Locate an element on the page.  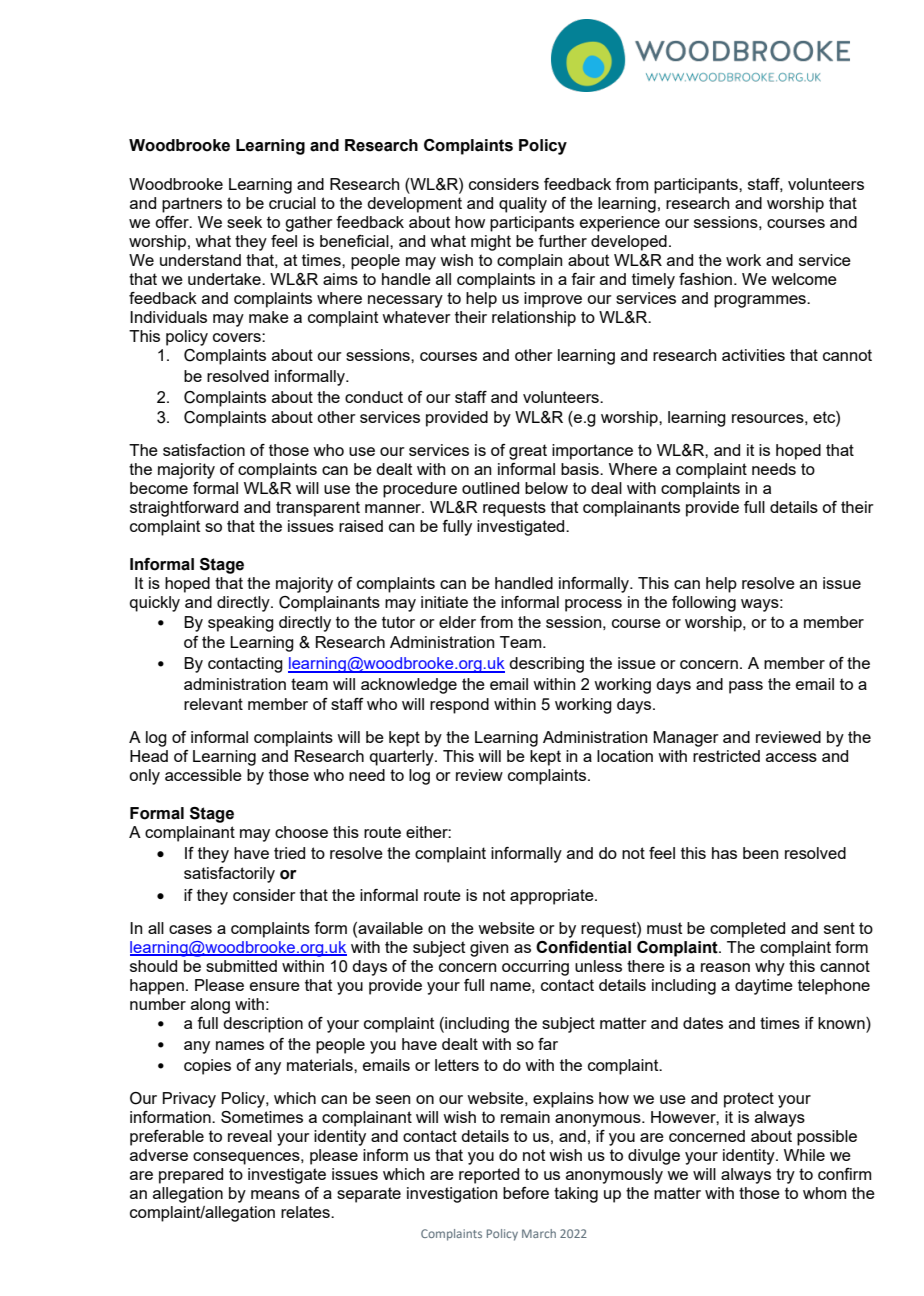
means is located at coordinates (275, 1194).
